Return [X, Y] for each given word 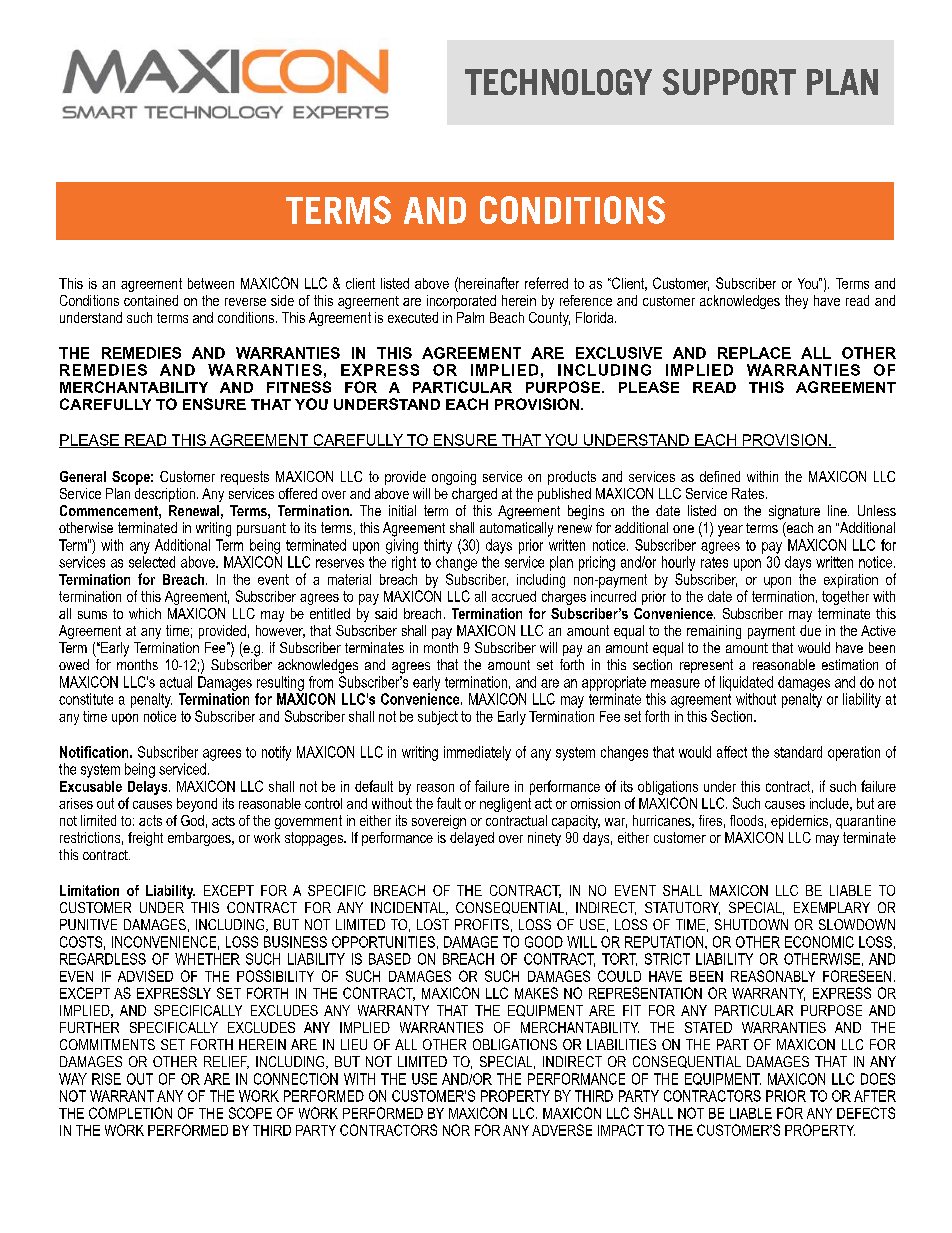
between [211, 283]
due [810, 630]
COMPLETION [130, 1113]
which [145, 613]
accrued [514, 596]
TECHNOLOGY [558, 82]
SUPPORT [729, 82]
